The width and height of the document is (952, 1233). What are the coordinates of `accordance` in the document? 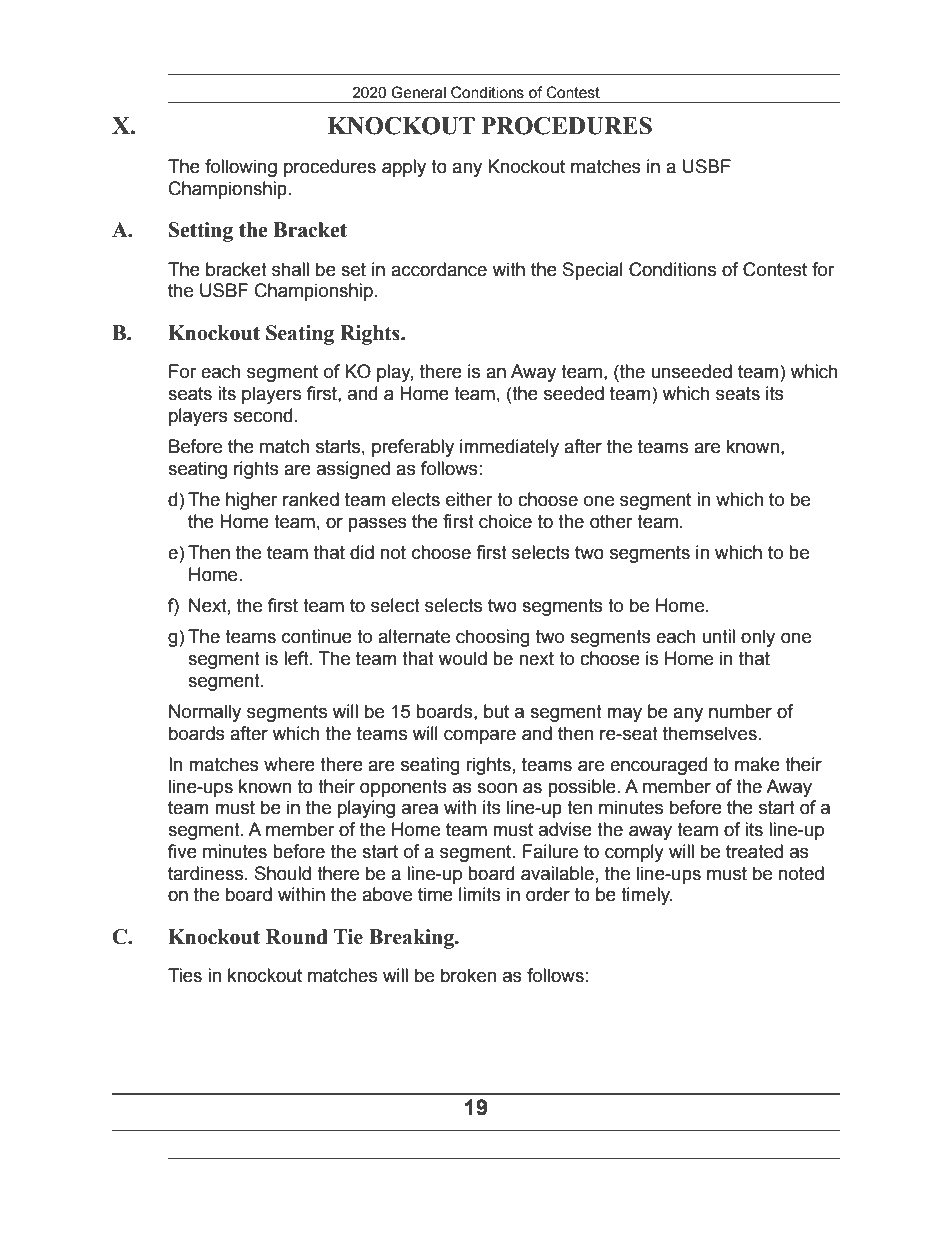 It's located at (439, 269).
